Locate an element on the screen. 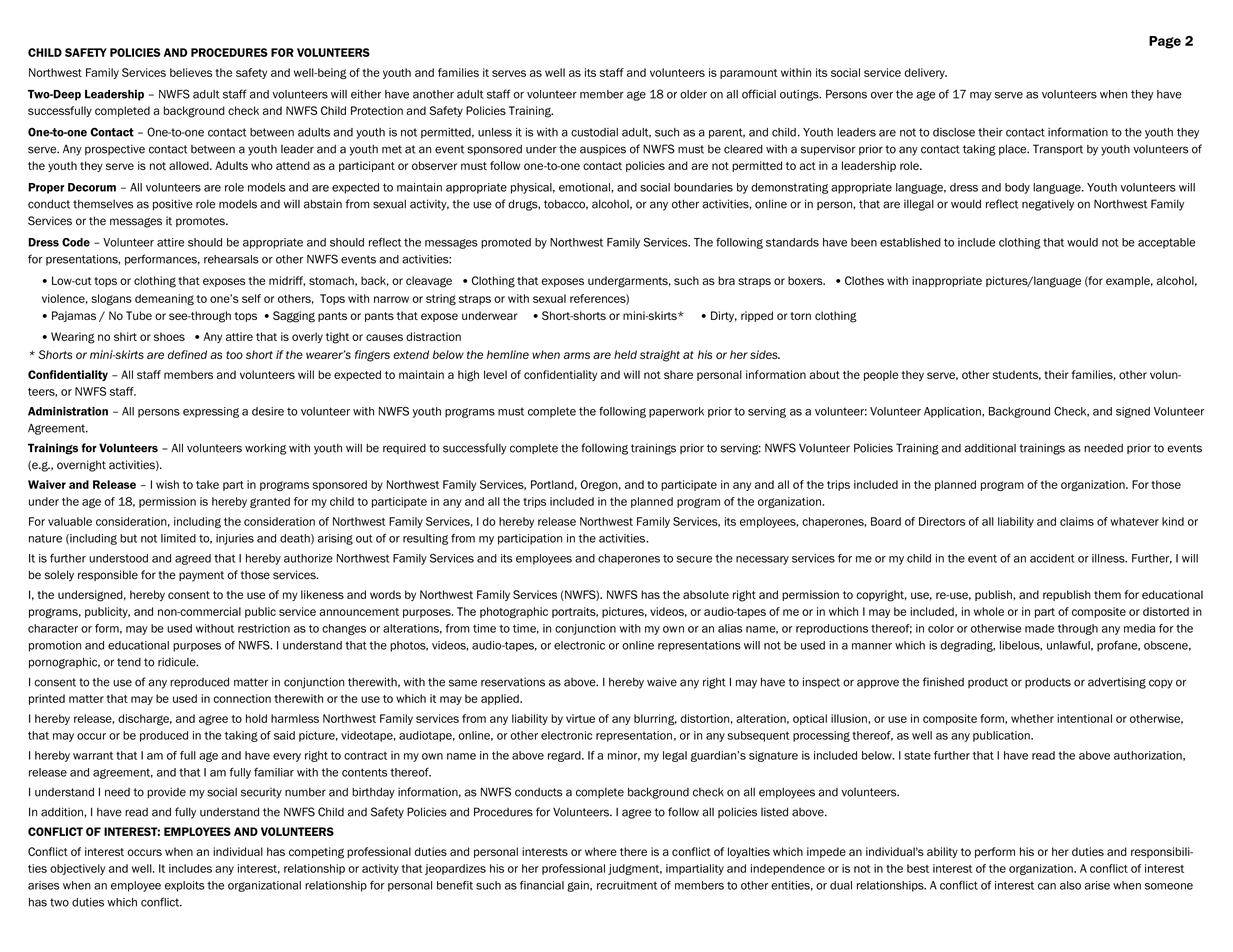 Image resolution: width=1233 pixels, height=952 pixels. promoted is located at coordinates (506, 243).
